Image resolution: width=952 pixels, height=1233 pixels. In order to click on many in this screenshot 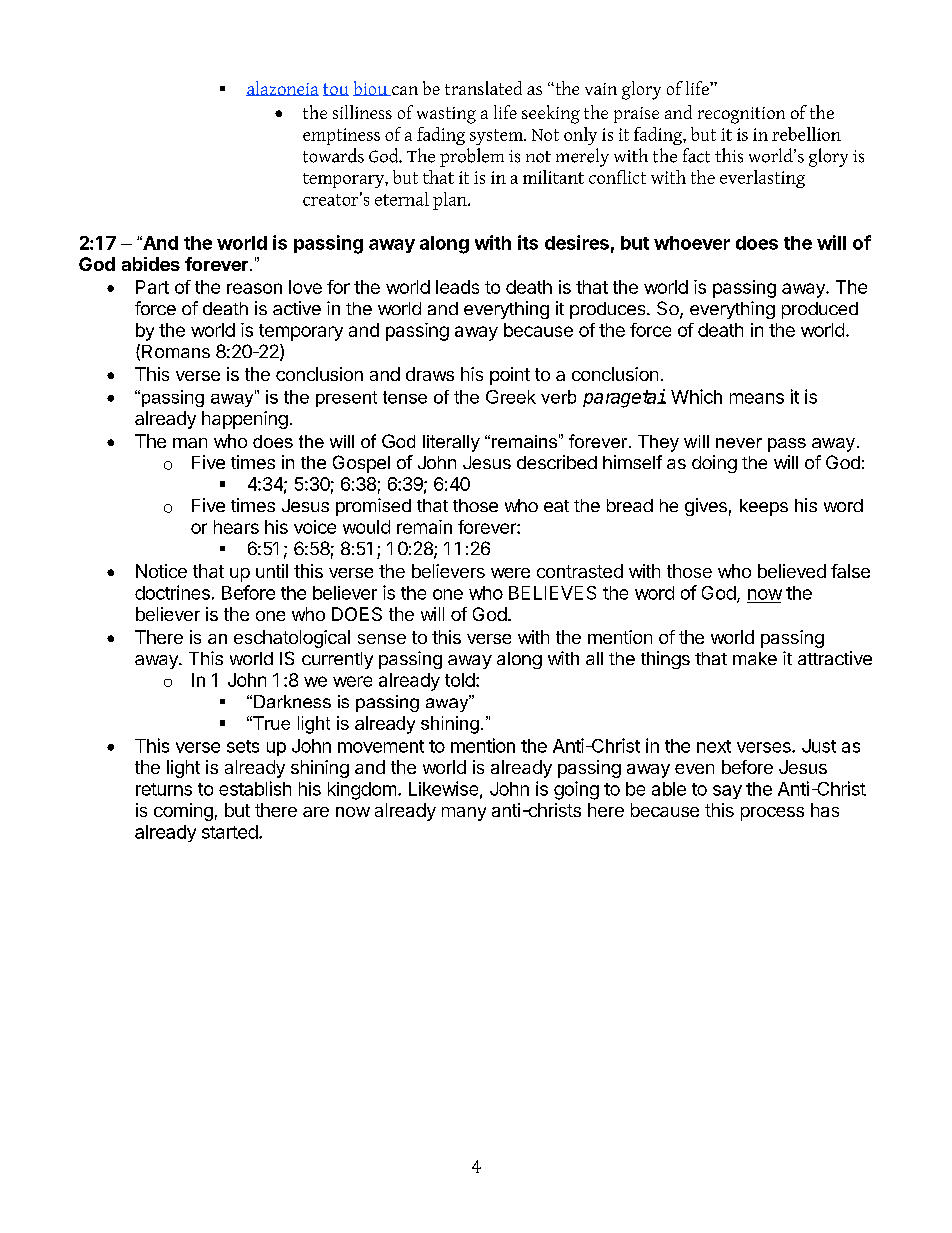, I will do `click(464, 814)`.
